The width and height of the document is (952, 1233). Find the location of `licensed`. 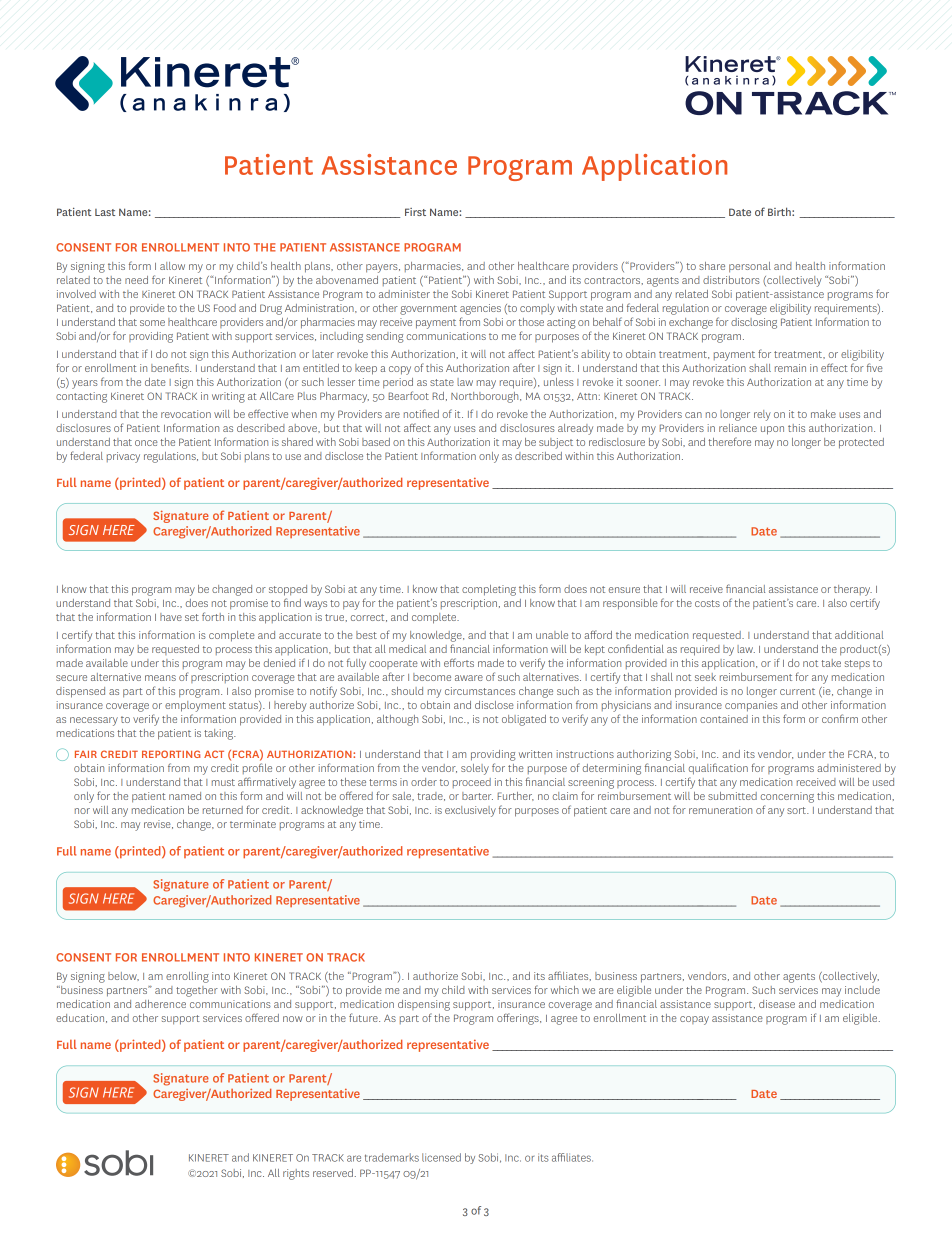

licensed is located at coordinates (441, 1157).
